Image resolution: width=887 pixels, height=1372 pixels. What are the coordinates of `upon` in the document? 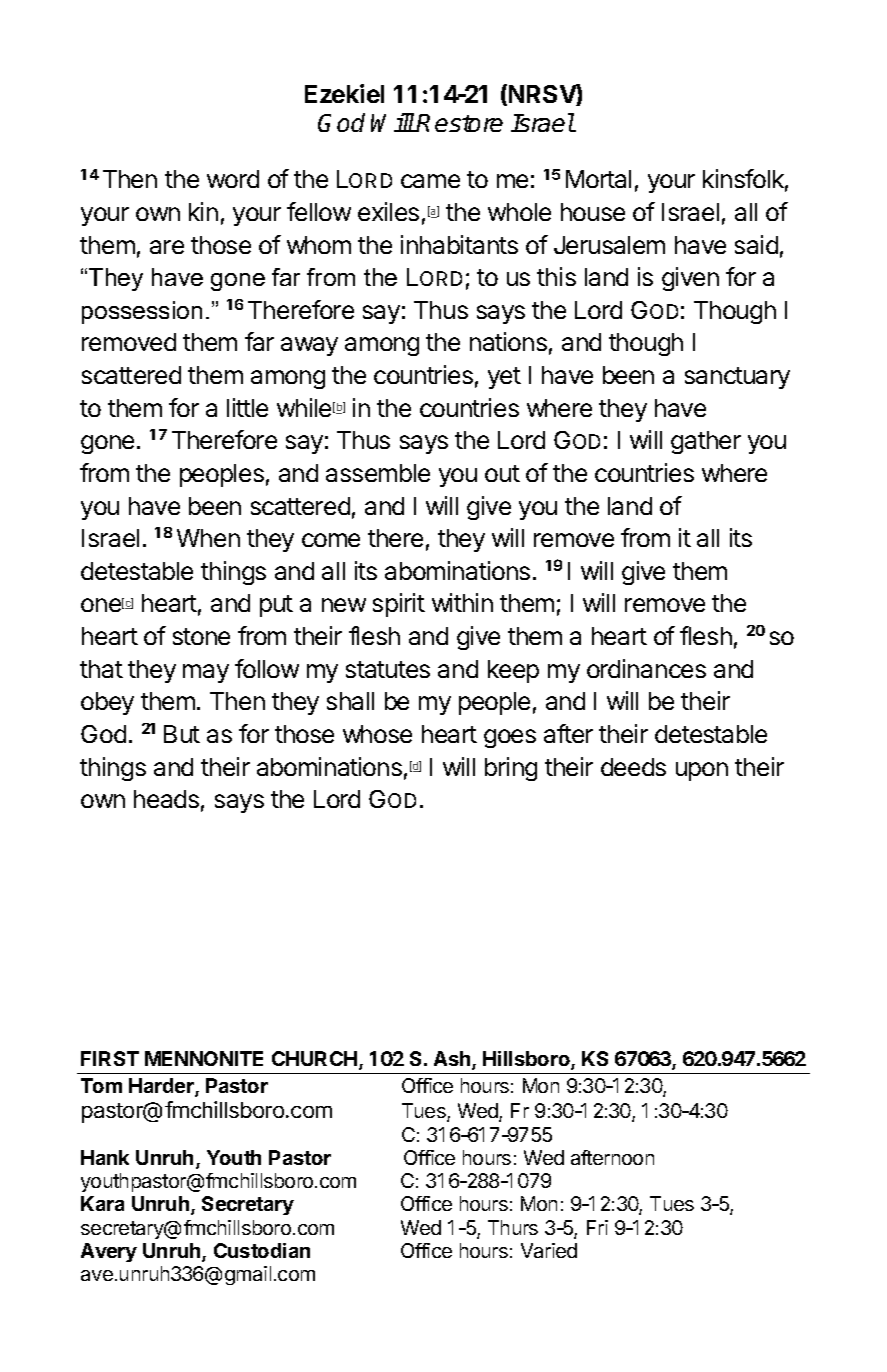 It's located at (702, 771).
